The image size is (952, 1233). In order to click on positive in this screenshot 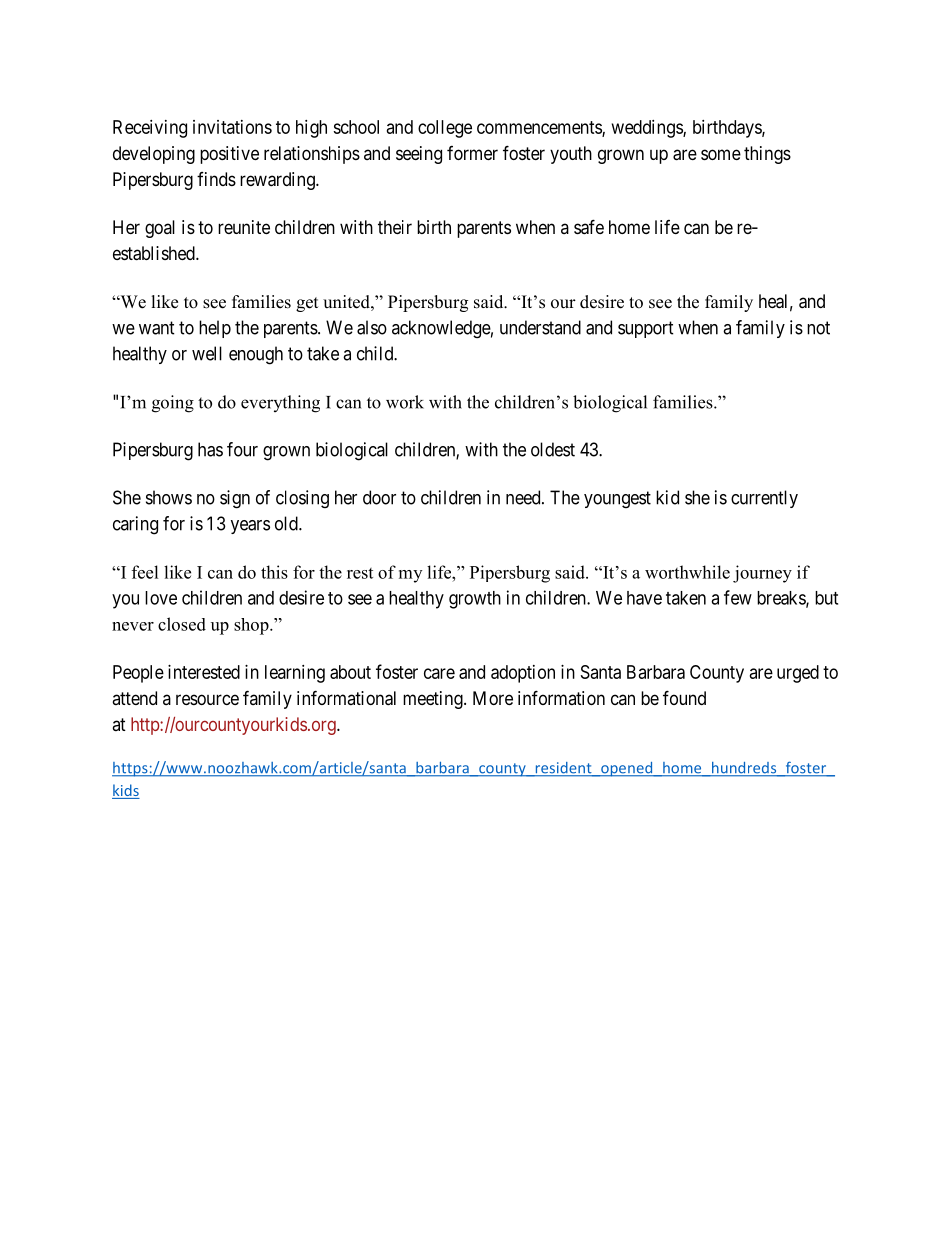, I will do `click(229, 155)`.
